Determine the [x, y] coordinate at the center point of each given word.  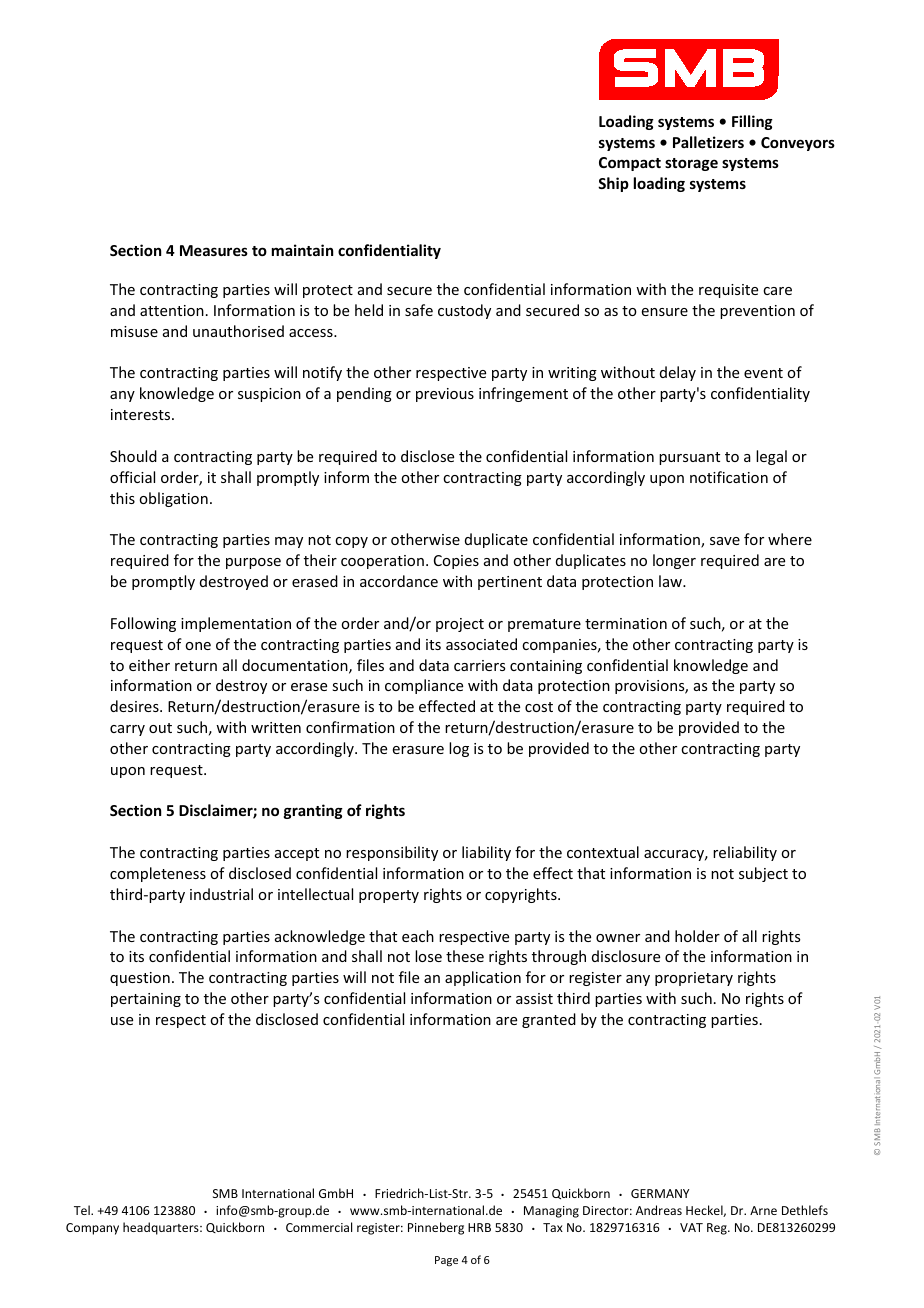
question [140, 979]
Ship [613, 184]
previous [445, 395]
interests [142, 414]
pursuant [689, 458]
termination [626, 623]
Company [92, 1229]
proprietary [694, 979]
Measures [214, 250]
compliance [424, 686]
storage [691, 164]
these [465, 956]
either [149, 665]
